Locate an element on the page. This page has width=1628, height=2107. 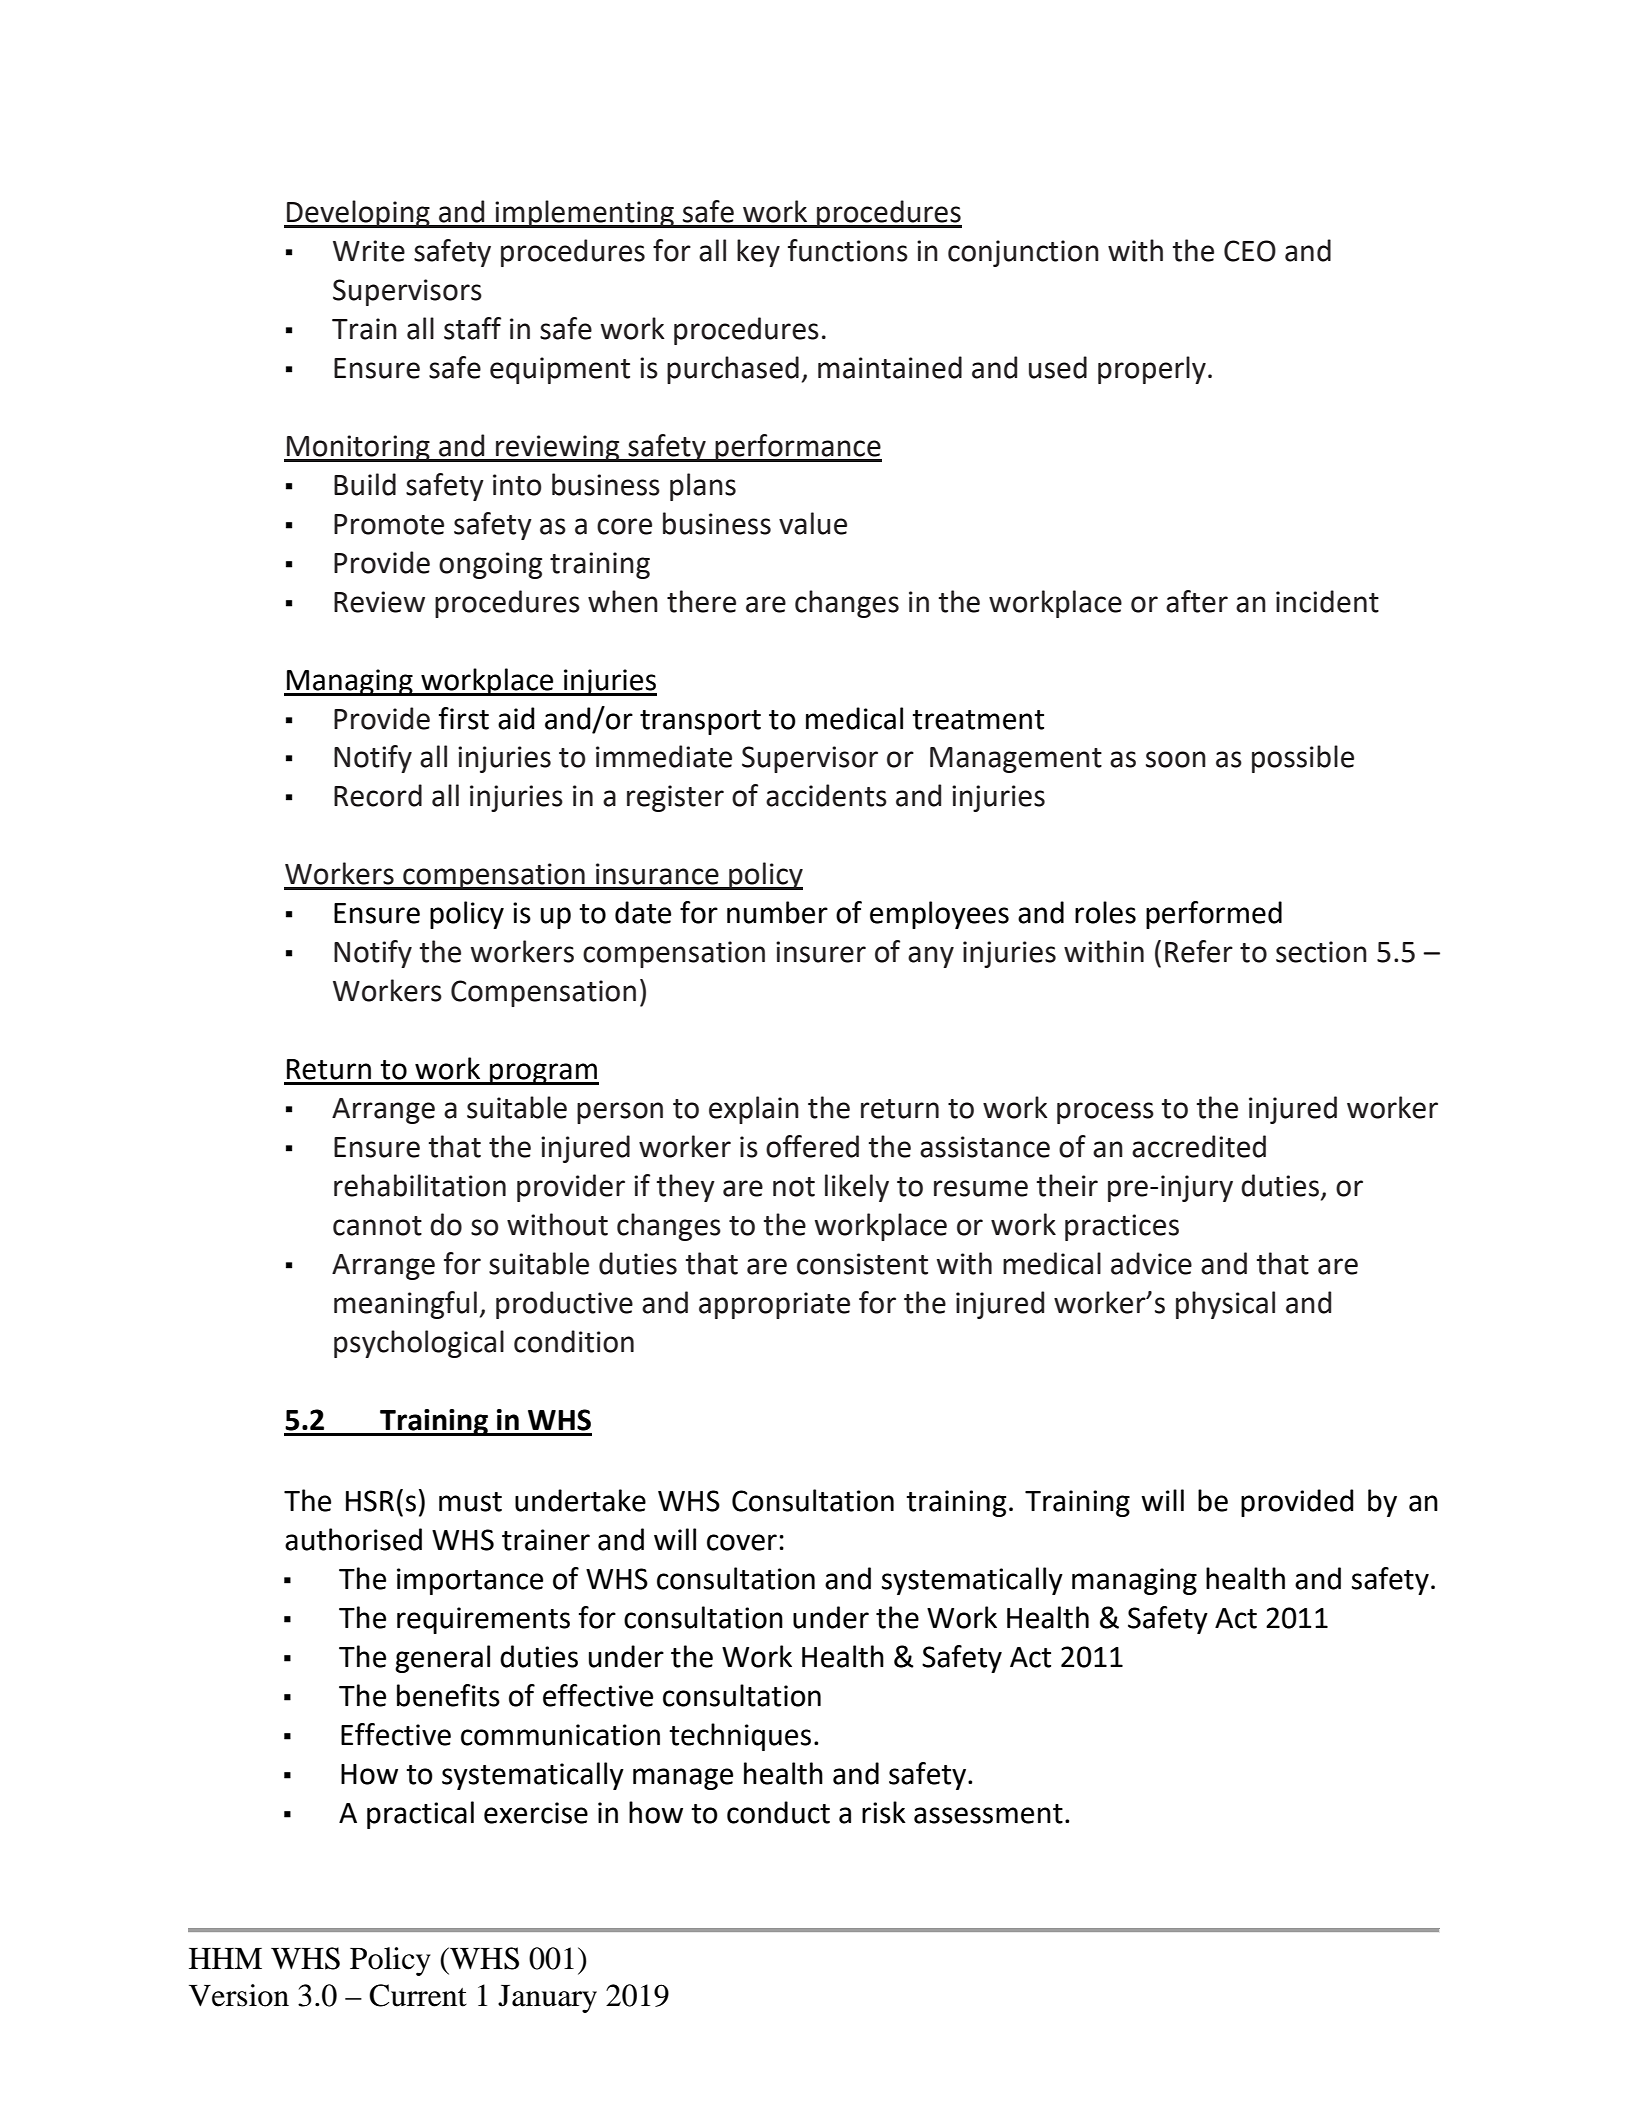
physical is located at coordinates (1225, 1305).
